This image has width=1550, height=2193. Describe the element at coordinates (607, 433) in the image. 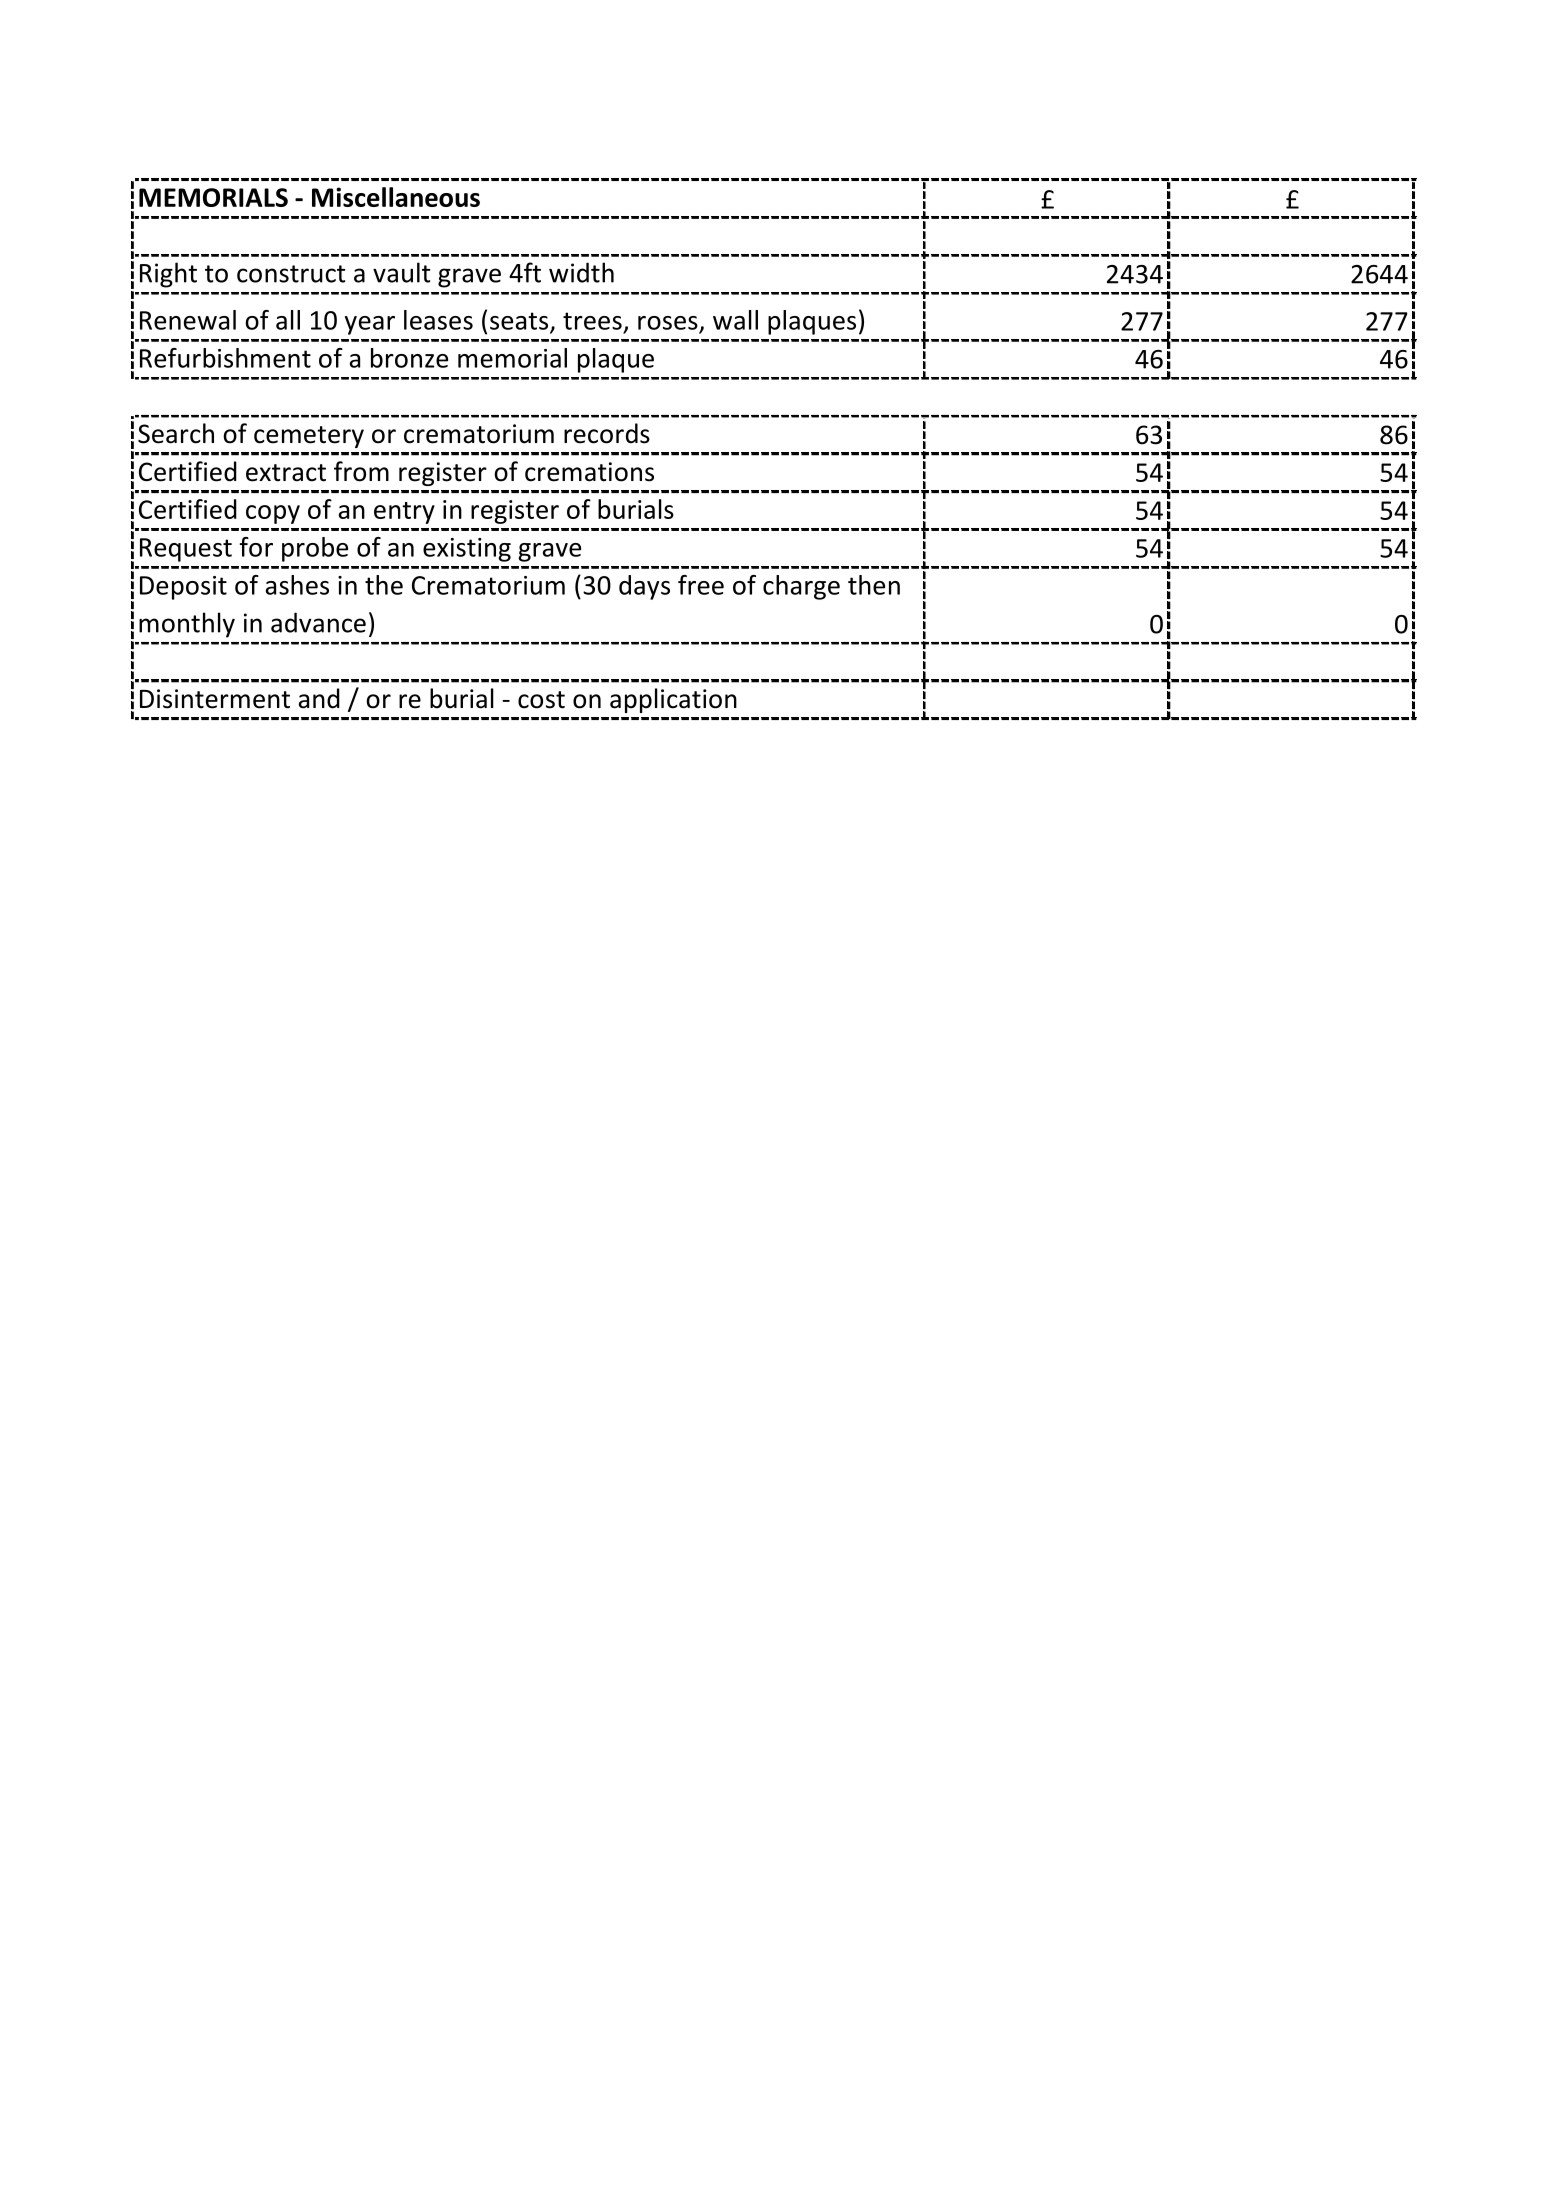

I see `records` at that location.
